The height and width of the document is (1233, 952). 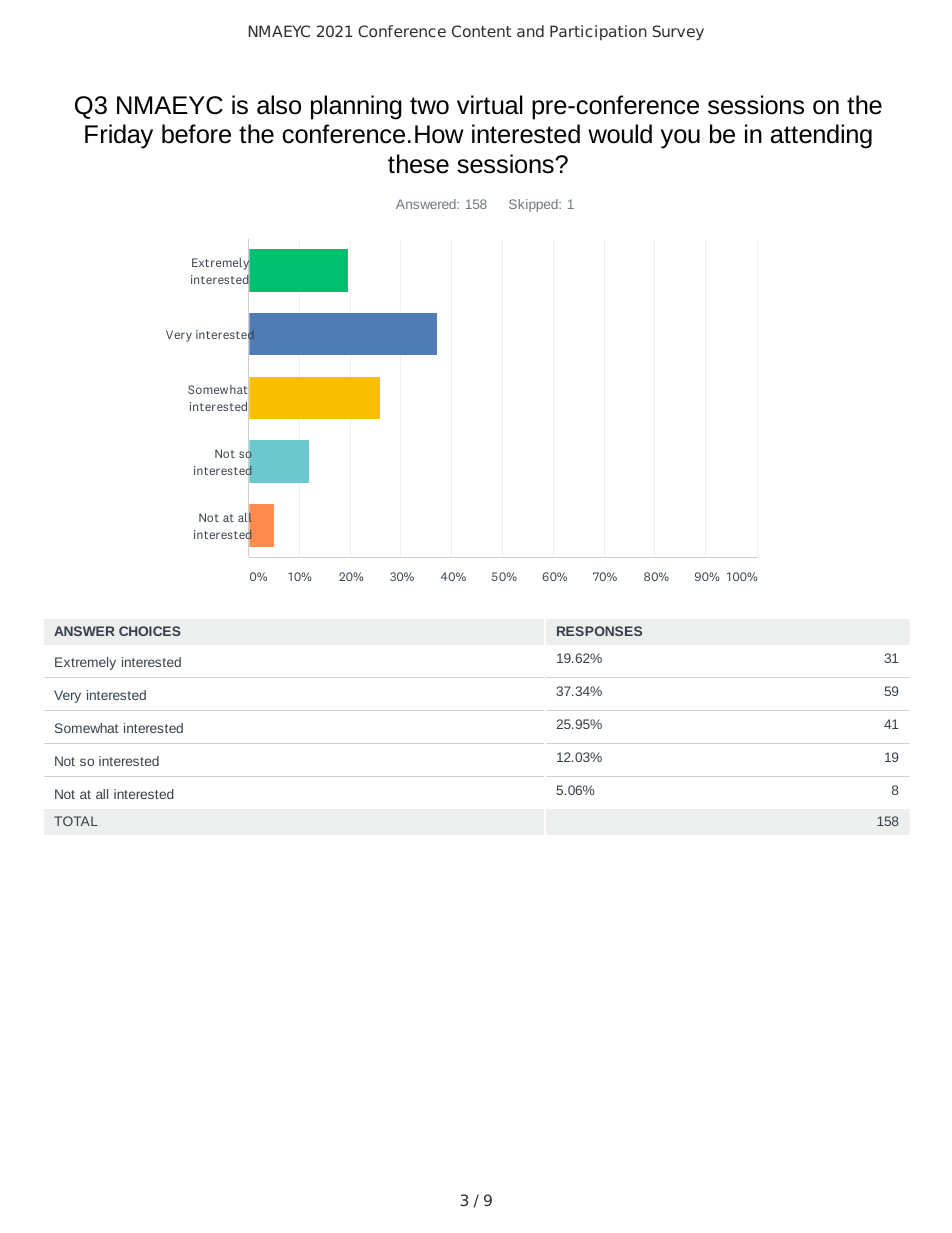 I want to click on TOTAL, so click(x=76, y=821).
